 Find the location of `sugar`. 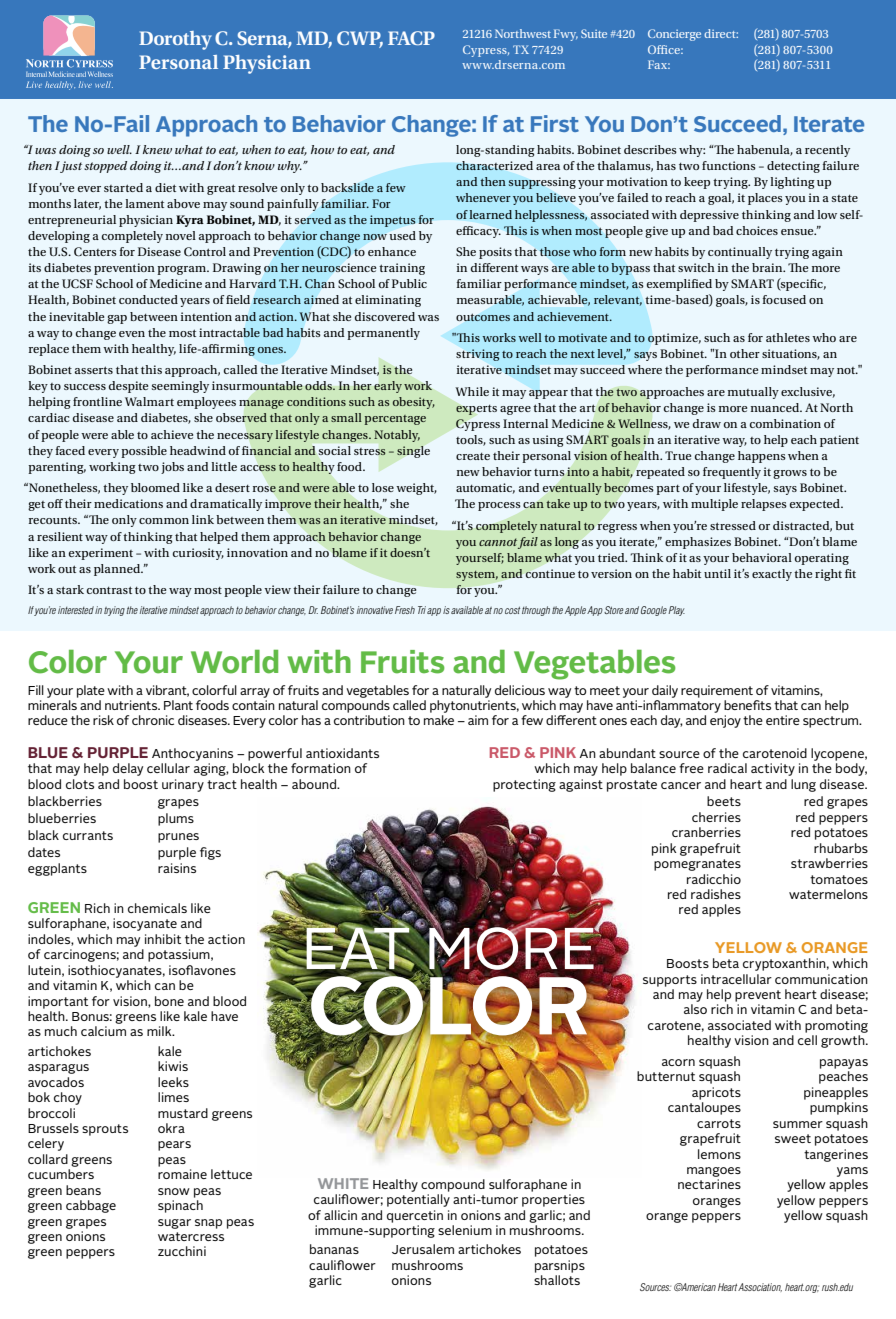

sugar is located at coordinates (174, 1224).
